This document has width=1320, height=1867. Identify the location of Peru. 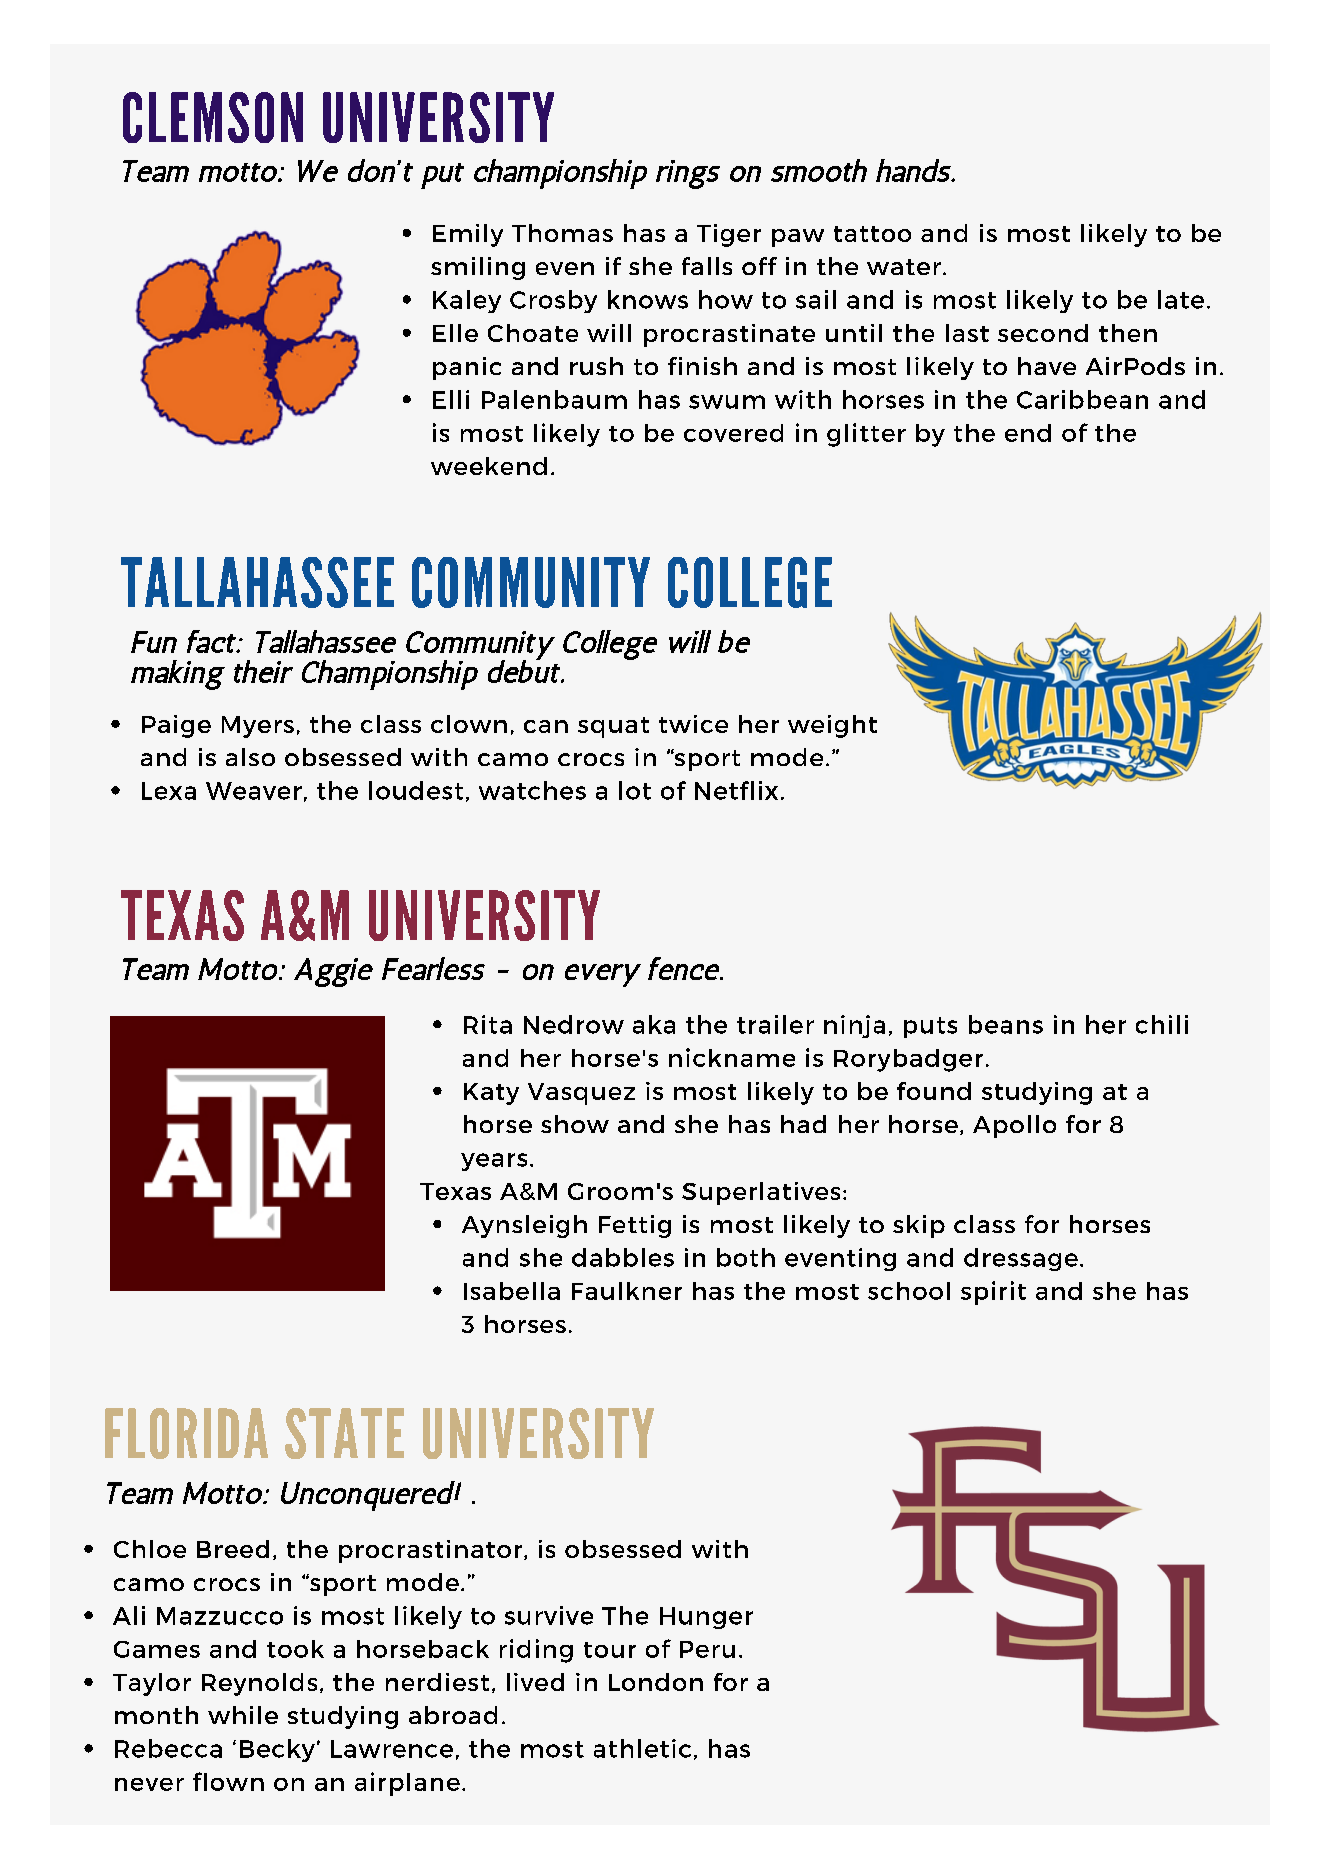
(707, 1649).
